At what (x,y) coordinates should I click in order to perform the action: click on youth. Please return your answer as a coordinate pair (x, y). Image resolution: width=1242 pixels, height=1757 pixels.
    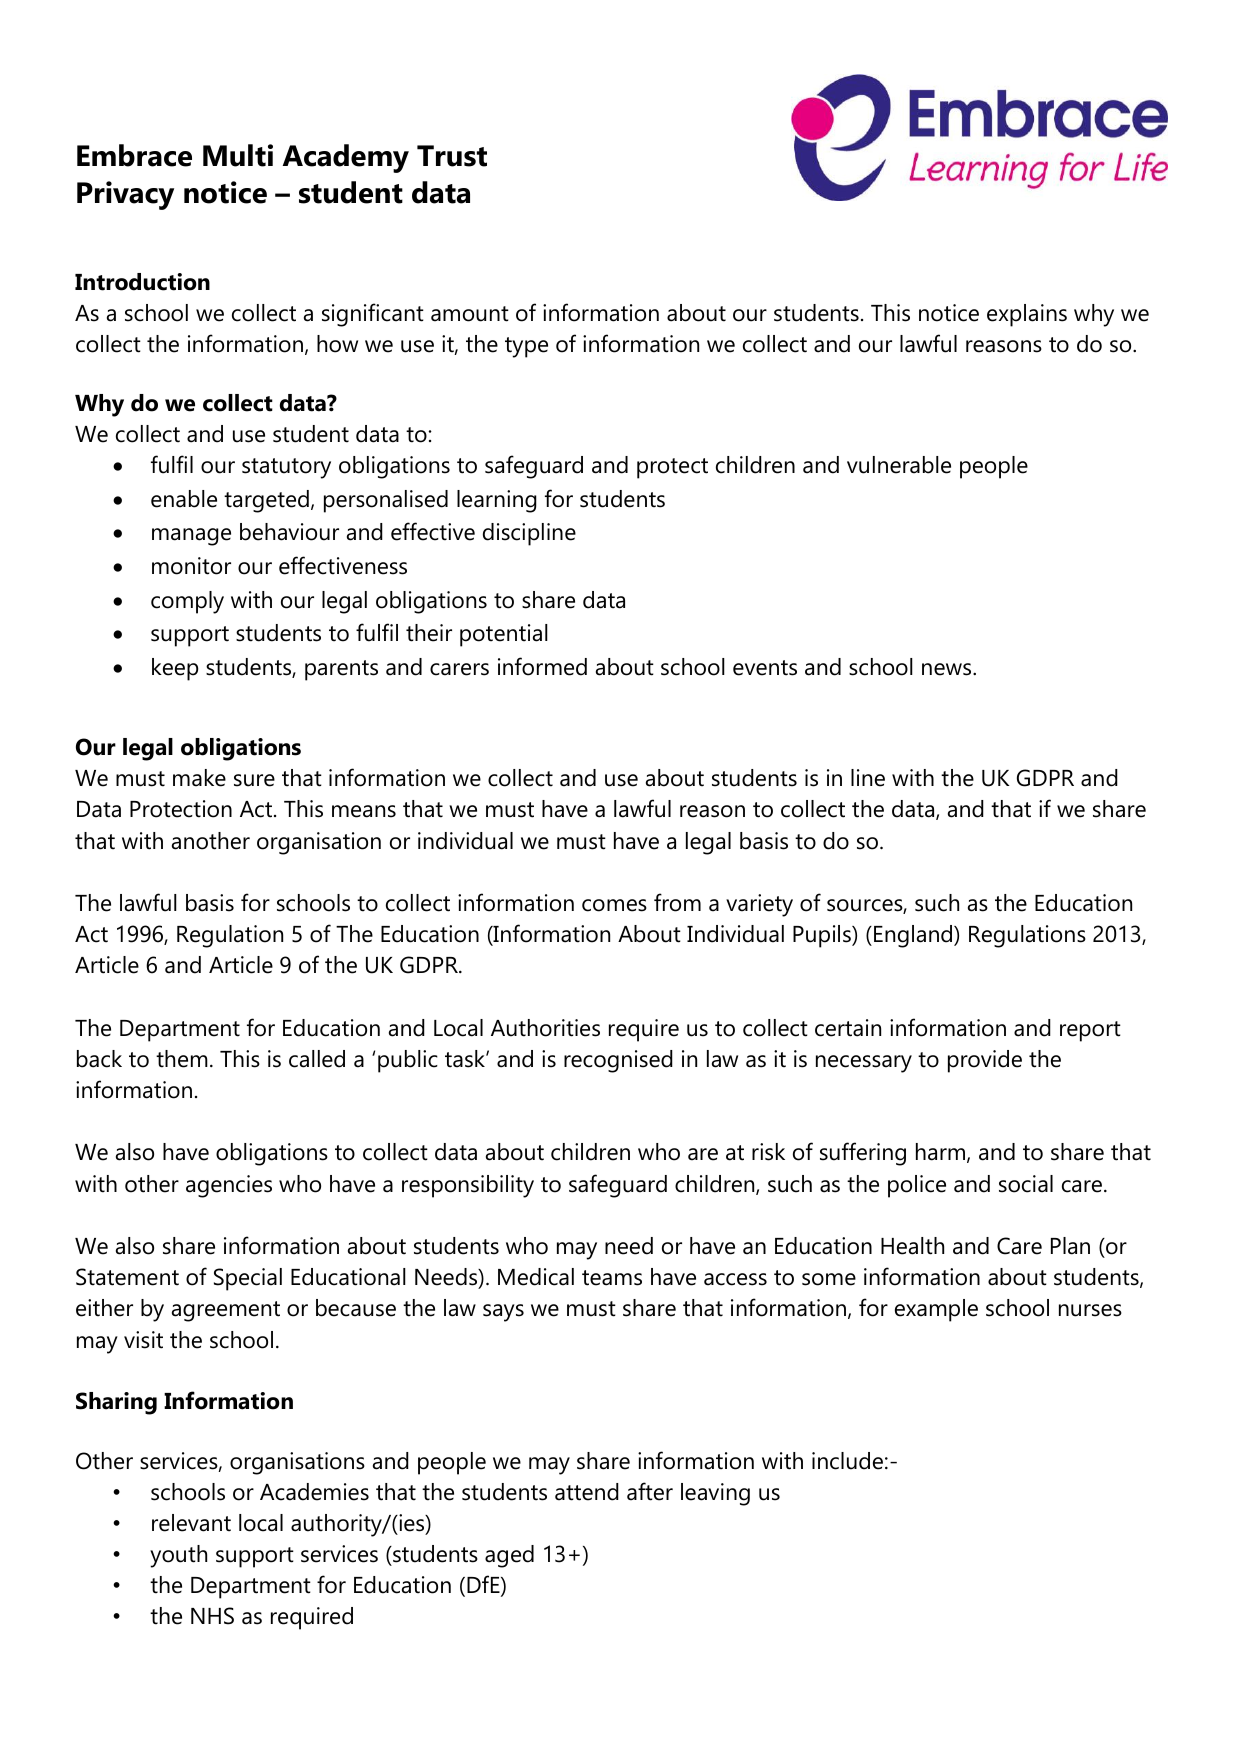
    Looking at the image, I should click on (178, 1556).
